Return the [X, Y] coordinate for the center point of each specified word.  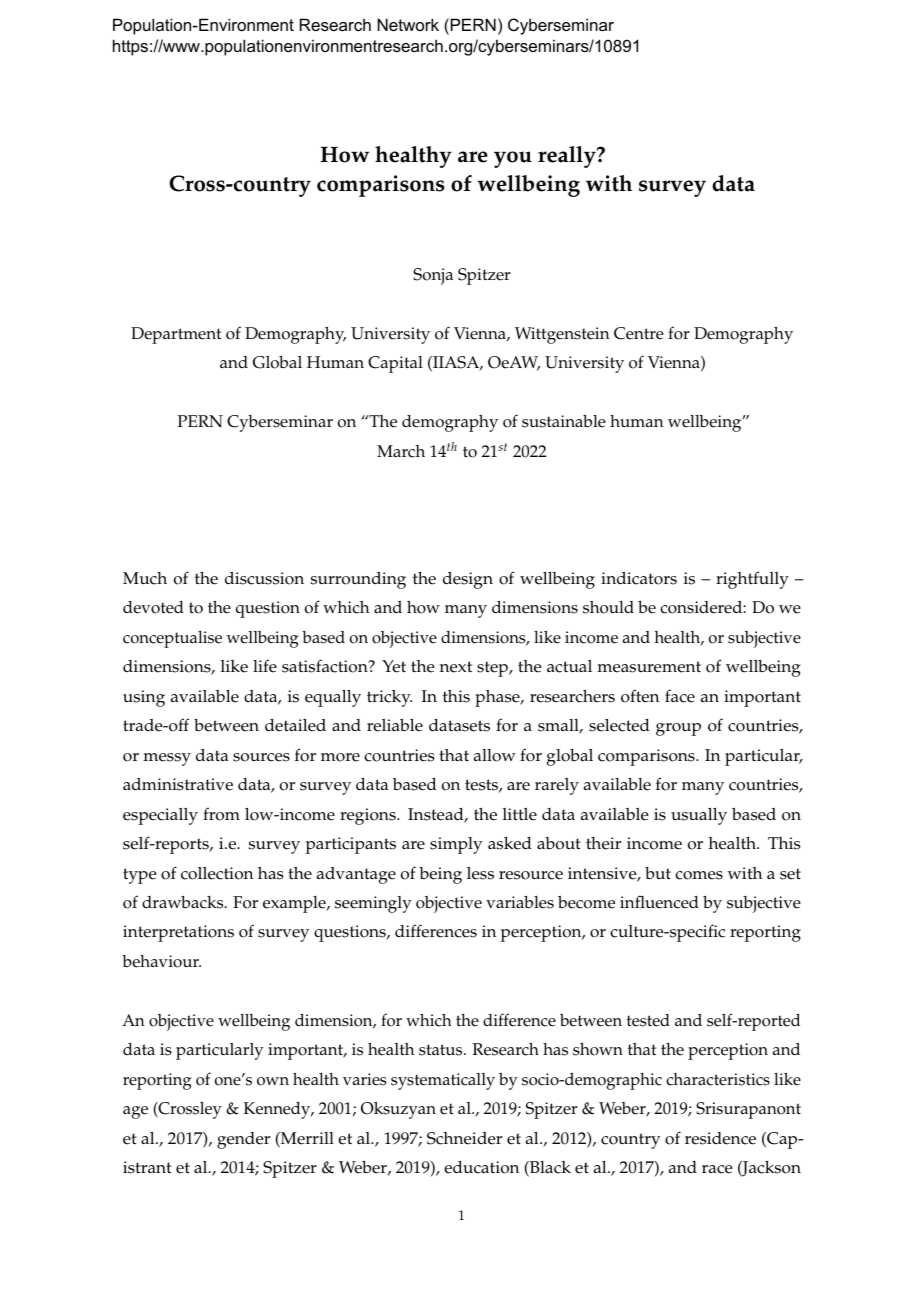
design [468, 580]
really [568, 157]
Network [408, 24]
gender [243, 1140]
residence [720, 1138]
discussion [264, 578]
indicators [639, 578]
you [513, 159]
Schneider [464, 1138]
